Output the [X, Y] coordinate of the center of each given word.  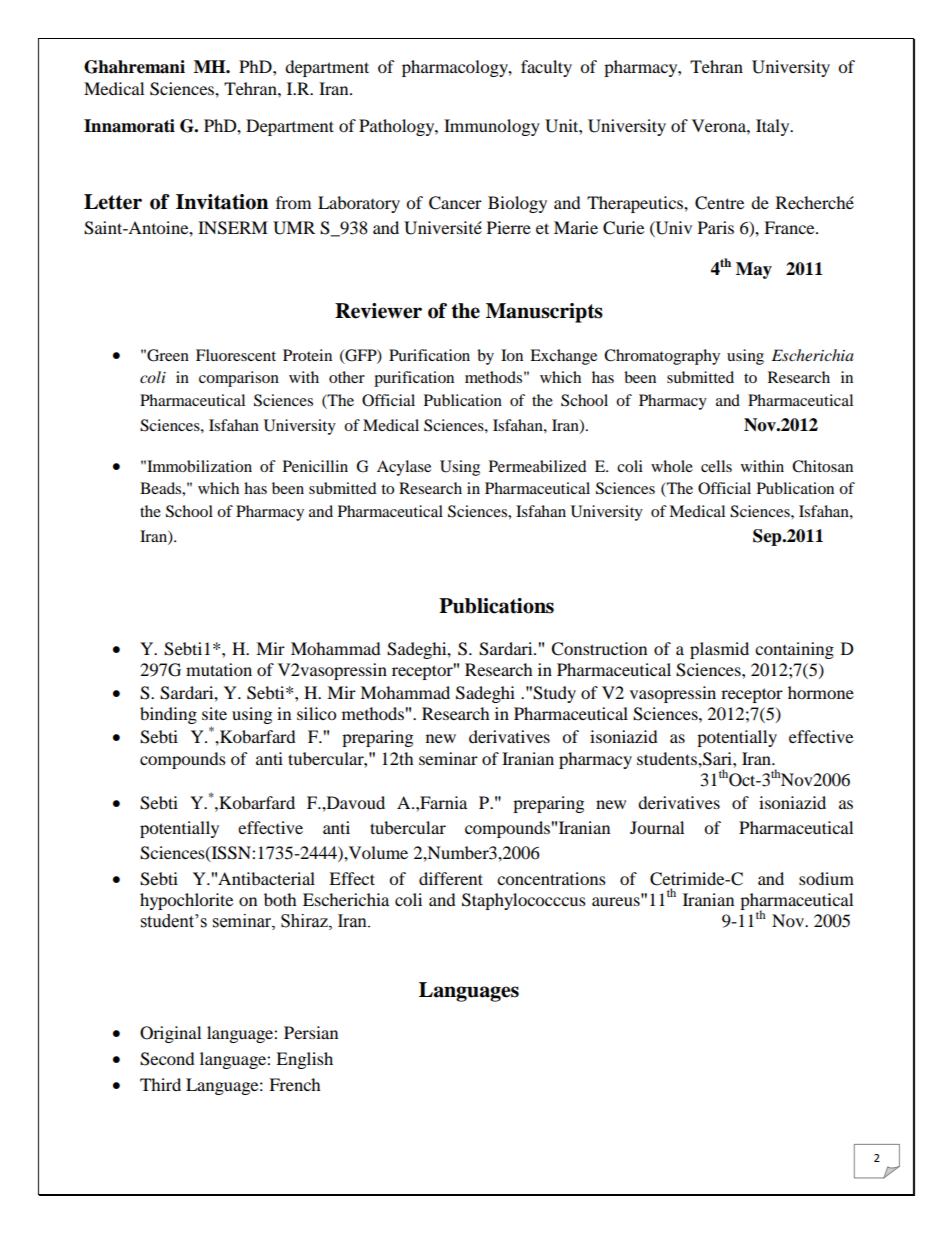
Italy [774, 127]
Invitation [222, 202]
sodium [826, 878]
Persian [311, 1032]
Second [167, 1059]
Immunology [492, 127]
